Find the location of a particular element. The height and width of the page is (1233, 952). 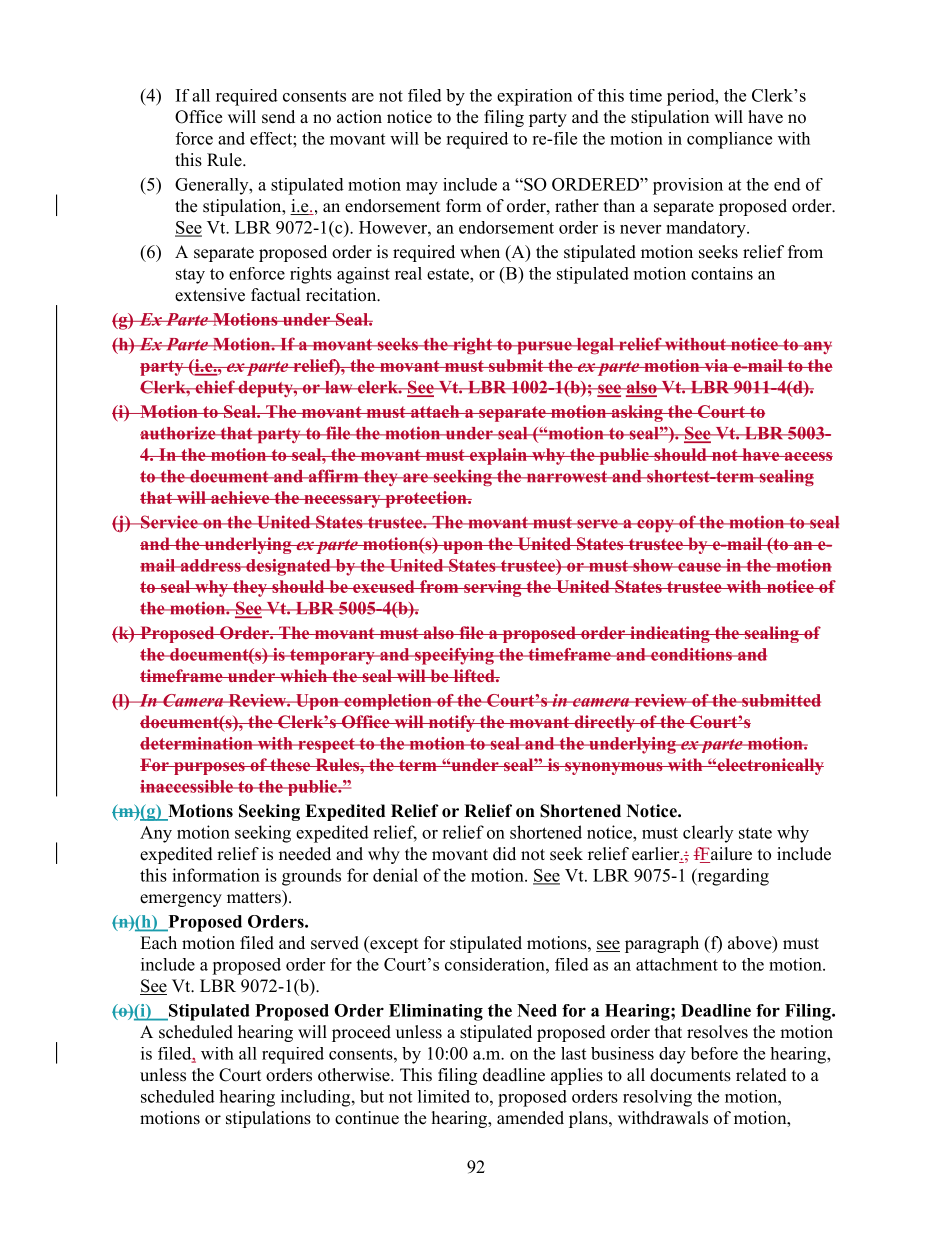

indicating is located at coordinates (670, 634).
